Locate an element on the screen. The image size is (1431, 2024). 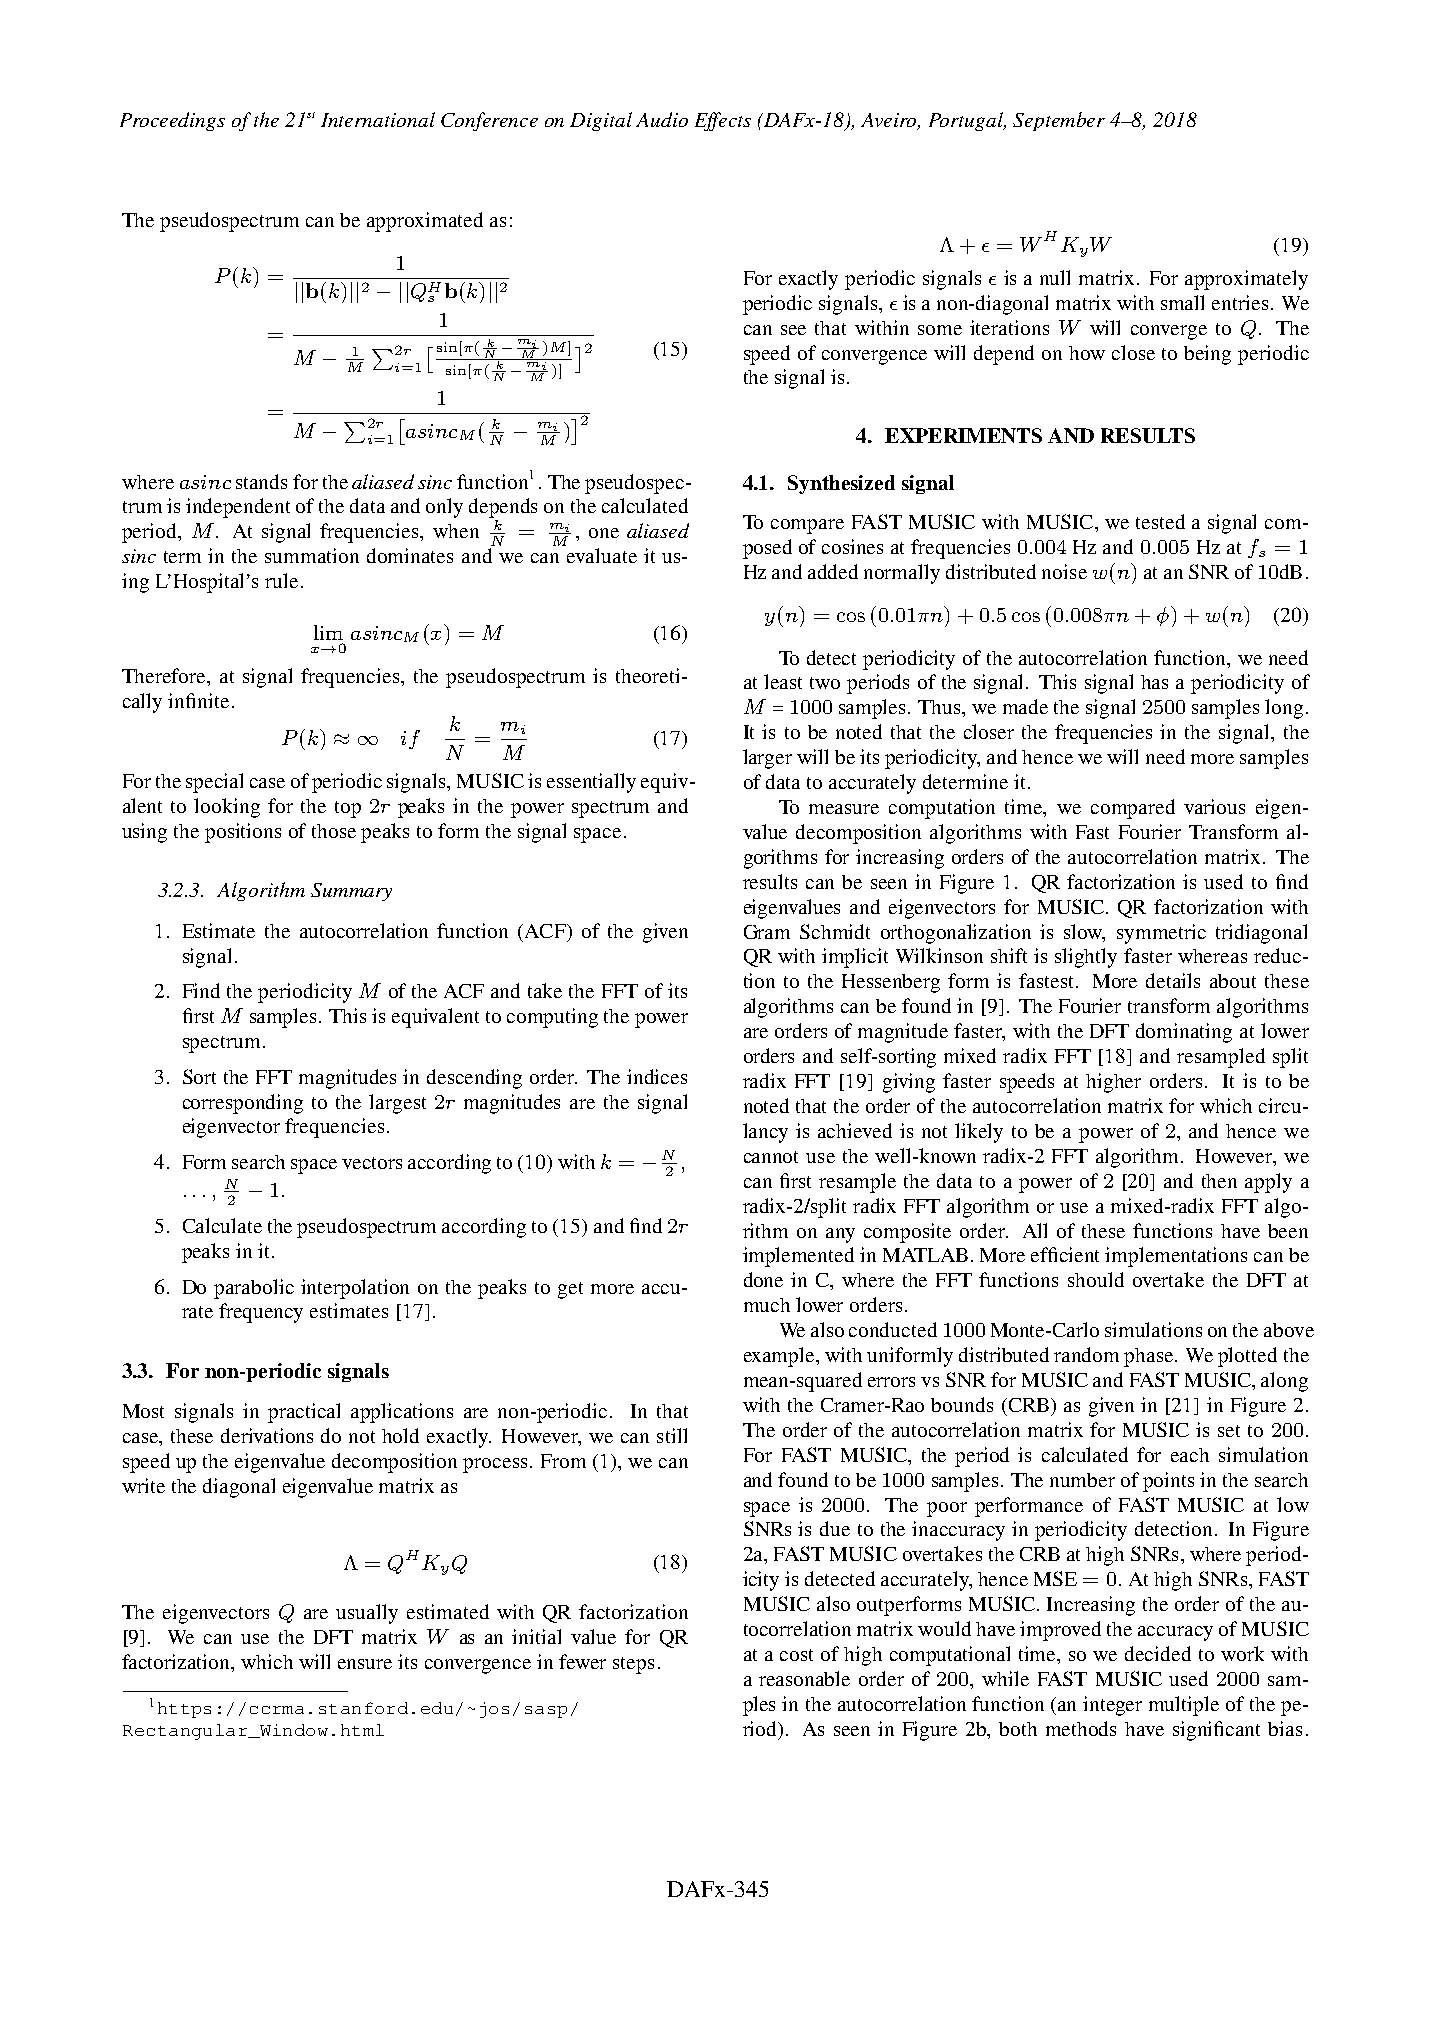
details is located at coordinates (1173, 980).
